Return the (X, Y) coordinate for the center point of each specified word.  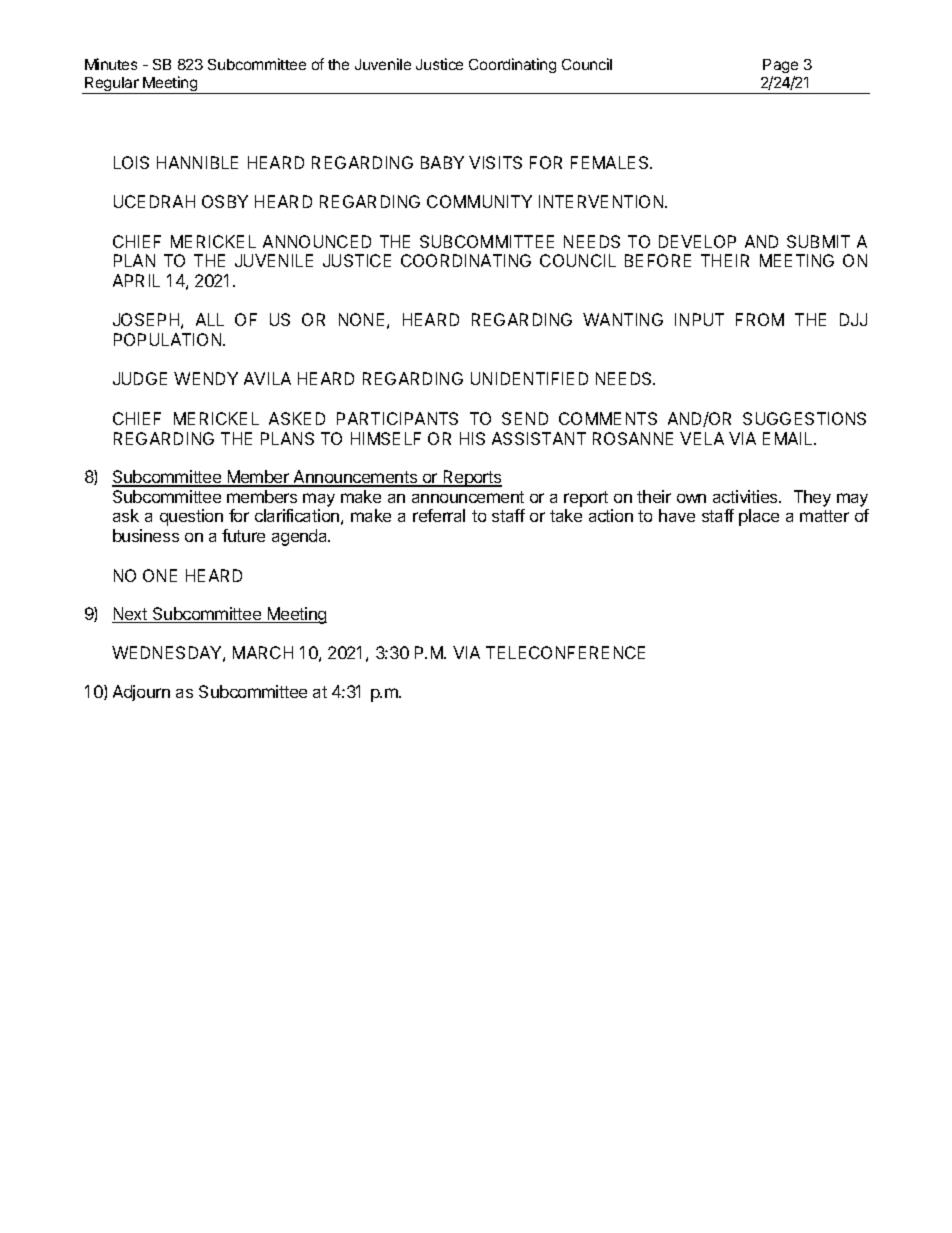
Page (780, 66)
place (759, 517)
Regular (112, 85)
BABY (442, 162)
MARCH (263, 652)
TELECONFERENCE (565, 652)
